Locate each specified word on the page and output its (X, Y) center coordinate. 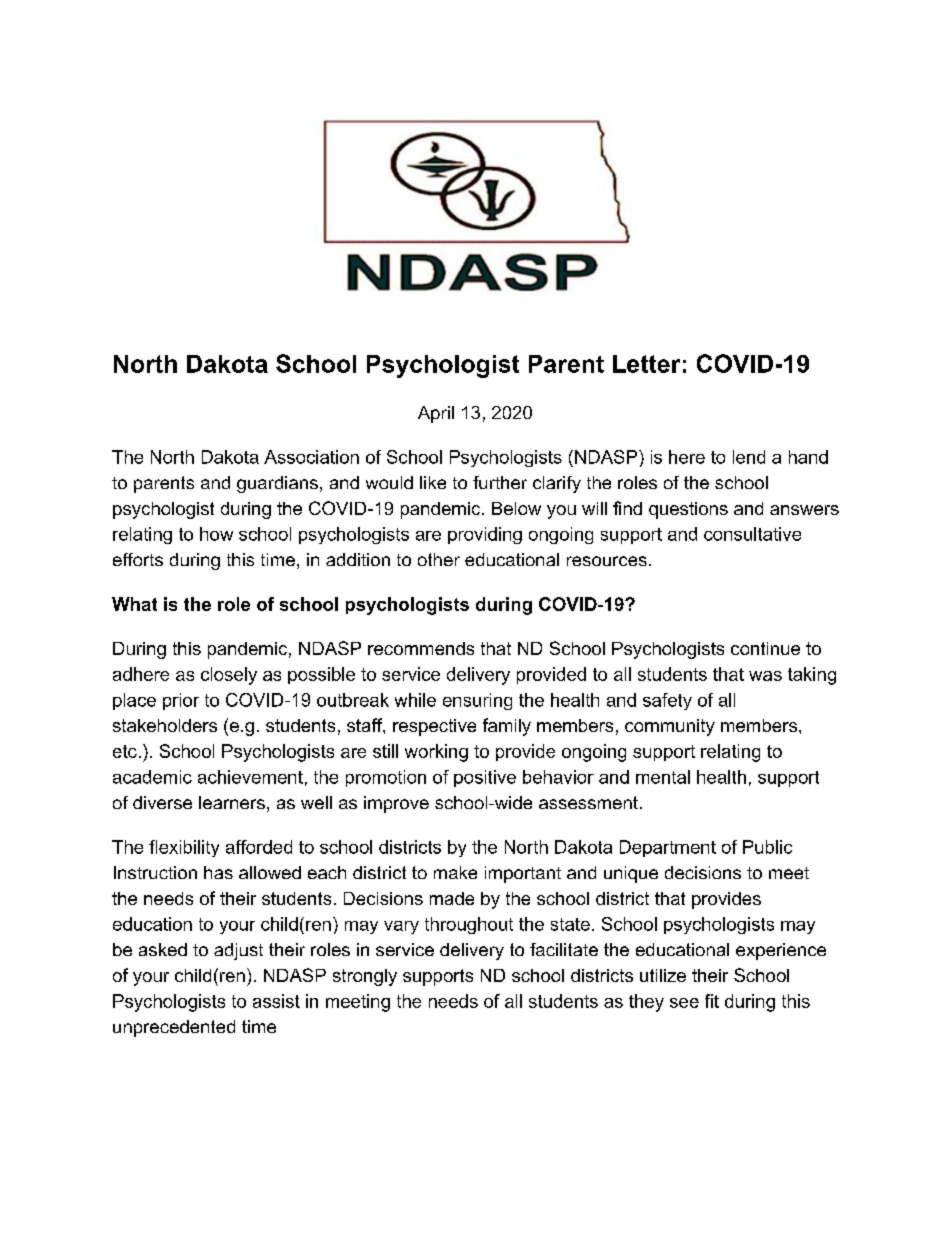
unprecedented (174, 1028)
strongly (365, 977)
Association (311, 457)
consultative (752, 534)
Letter (646, 364)
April (436, 414)
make (455, 872)
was (765, 676)
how (216, 534)
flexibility (184, 848)
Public (767, 847)
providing (485, 535)
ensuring (477, 701)
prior (181, 701)
